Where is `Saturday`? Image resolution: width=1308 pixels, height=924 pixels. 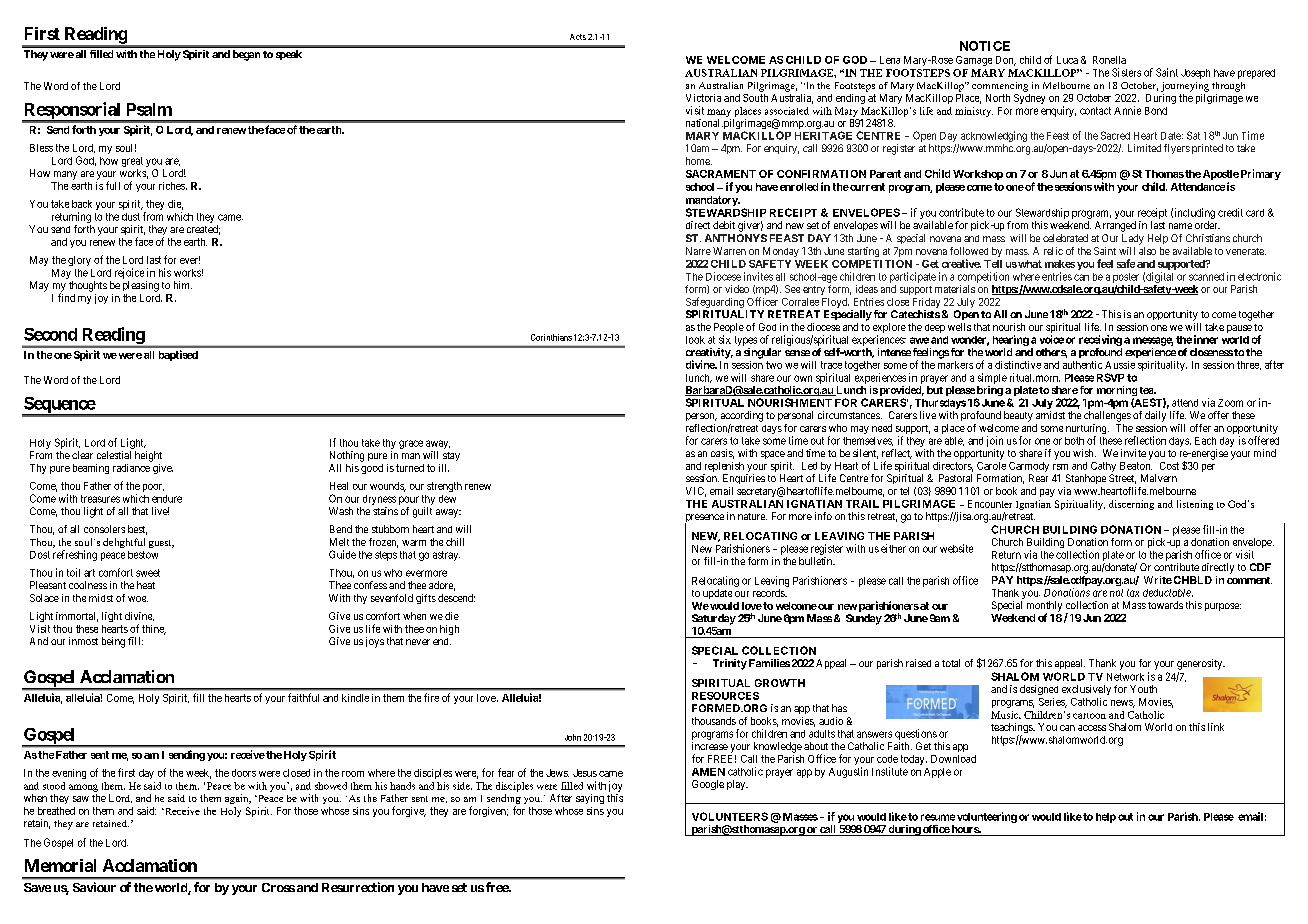
Saturday is located at coordinates (714, 619).
